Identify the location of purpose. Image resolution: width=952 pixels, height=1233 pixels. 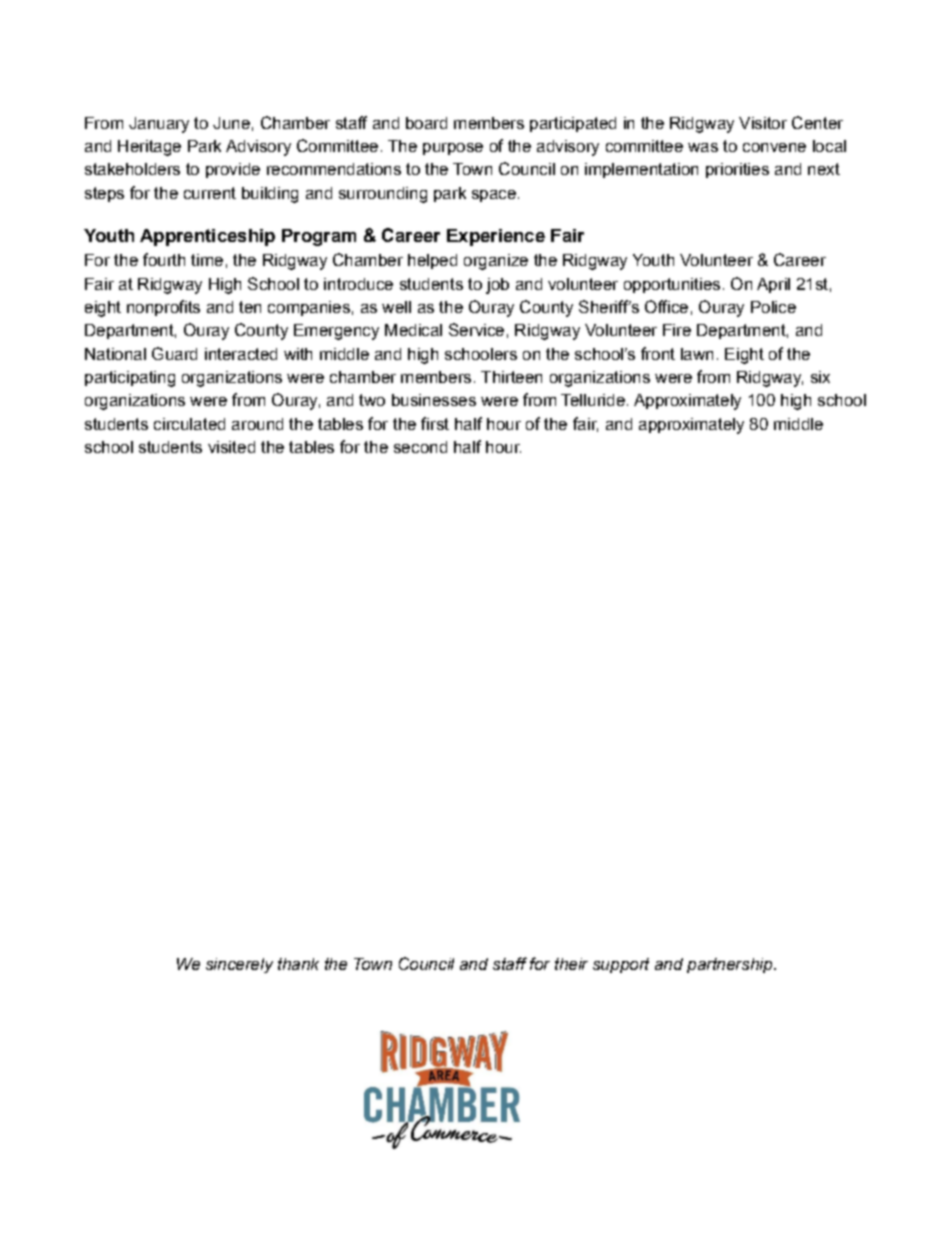
(453, 149).
